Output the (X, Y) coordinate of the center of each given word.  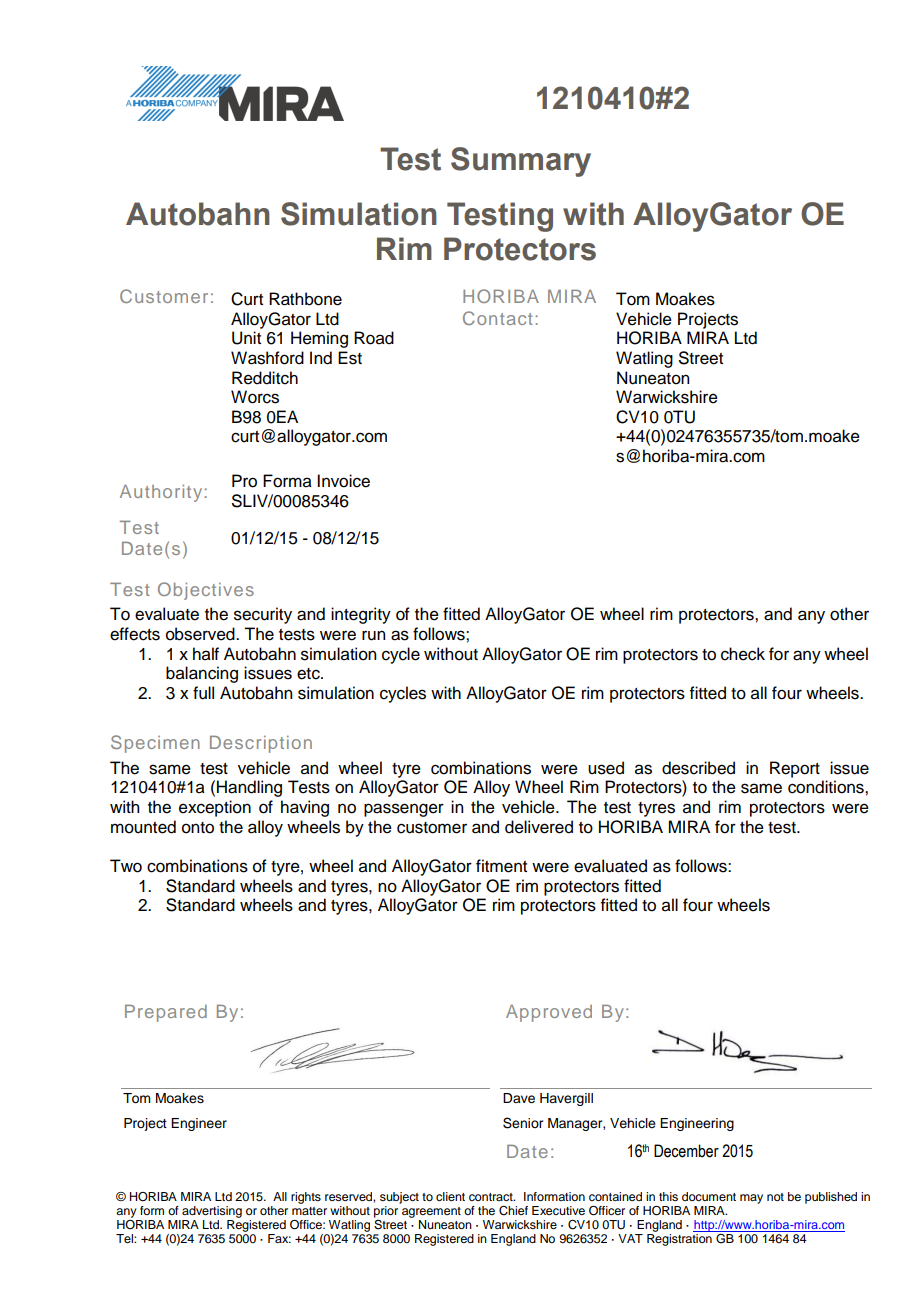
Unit (246, 338)
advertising (212, 1212)
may (751, 1199)
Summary (521, 162)
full (203, 693)
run (373, 635)
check (743, 654)
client (450, 1196)
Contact (497, 318)
